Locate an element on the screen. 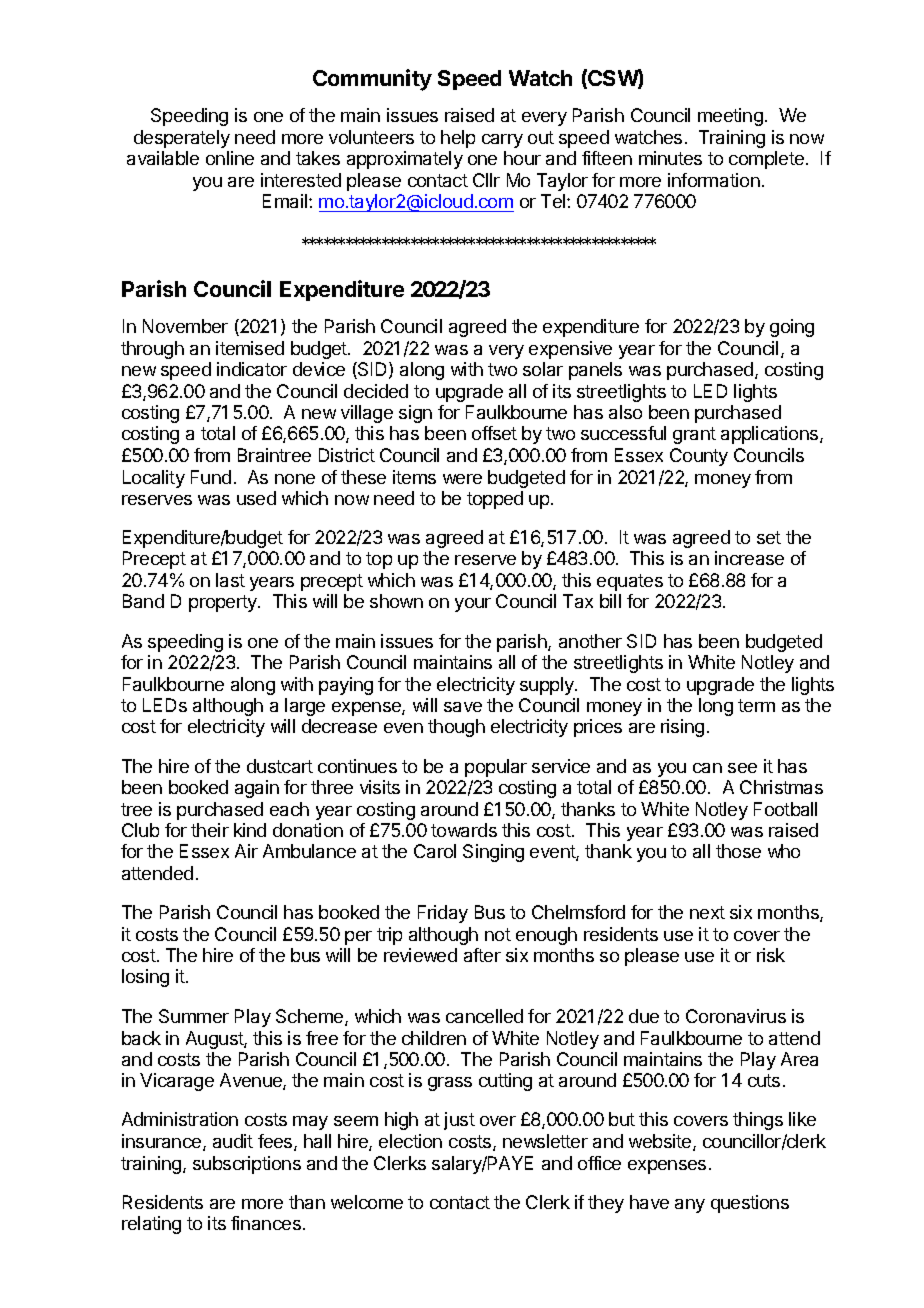 This screenshot has width=924, height=1308. your is located at coordinates (473, 605).
